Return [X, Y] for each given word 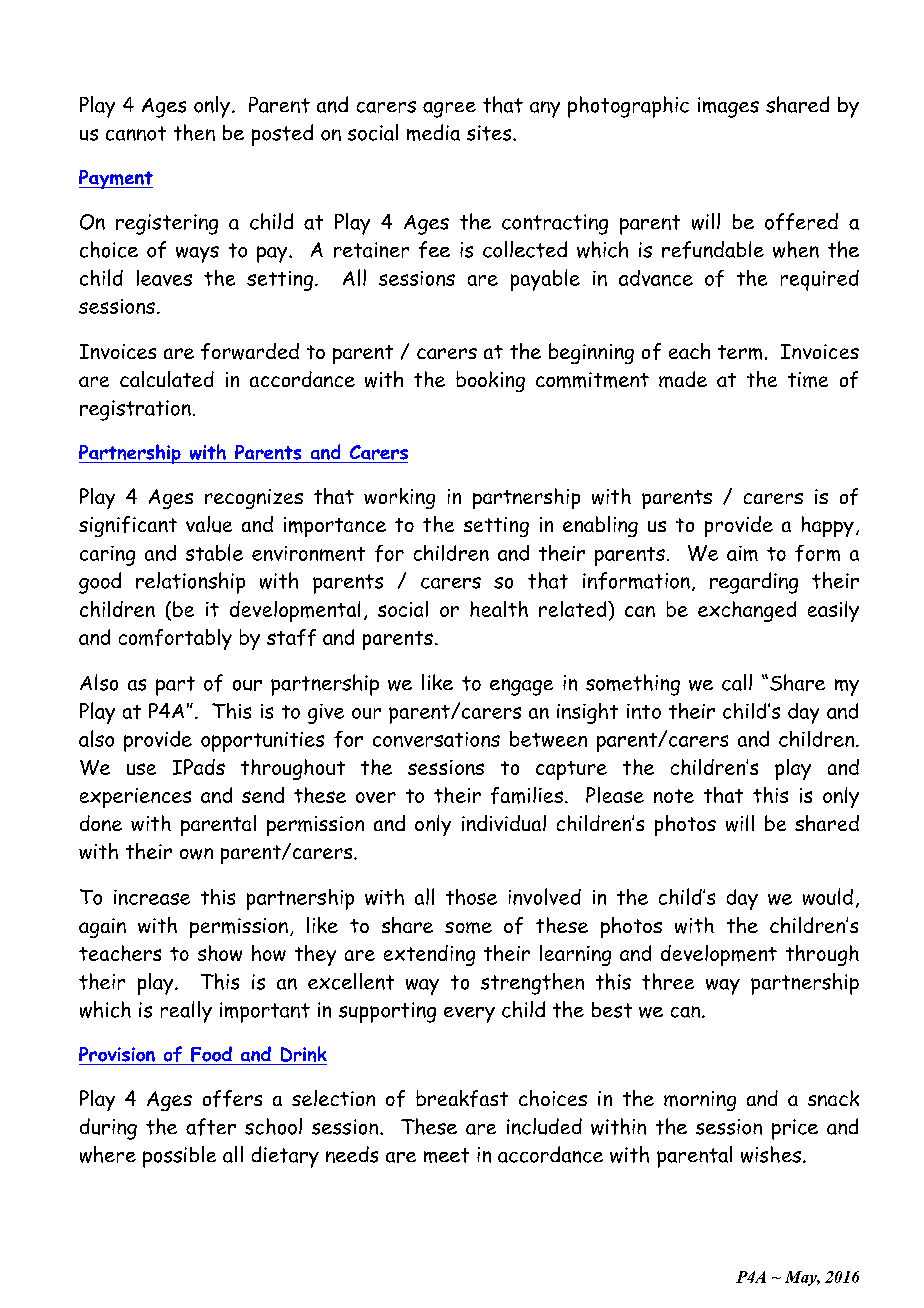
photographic [628, 107]
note [674, 796]
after [211, 1127]
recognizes [254, 499]
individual [504, 823]
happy [828, 526]
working [399, 498]
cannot [136, 133]
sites [490, 133]
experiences [135, 798]
